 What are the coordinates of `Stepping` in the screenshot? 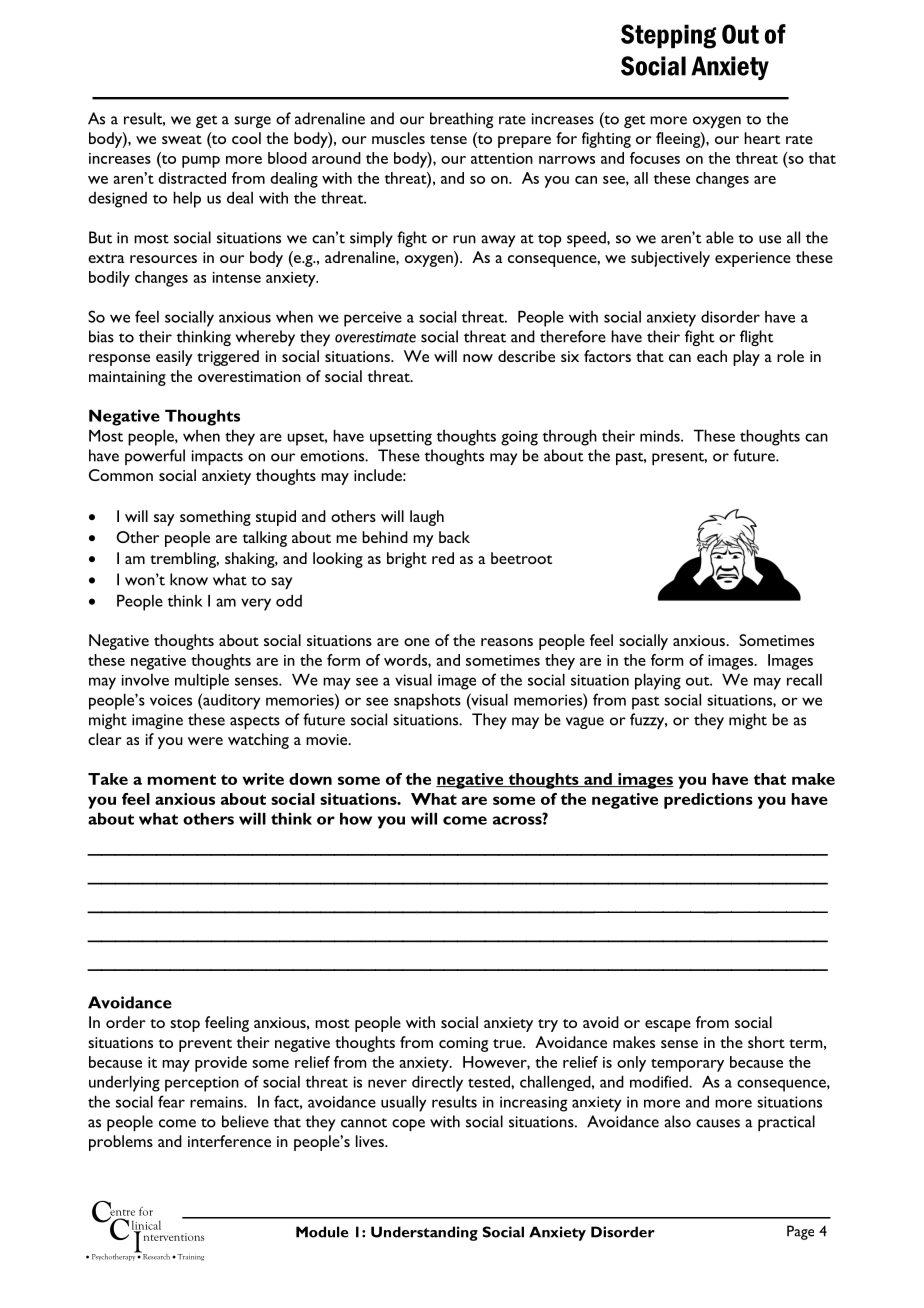 It's located at (668, 36).
